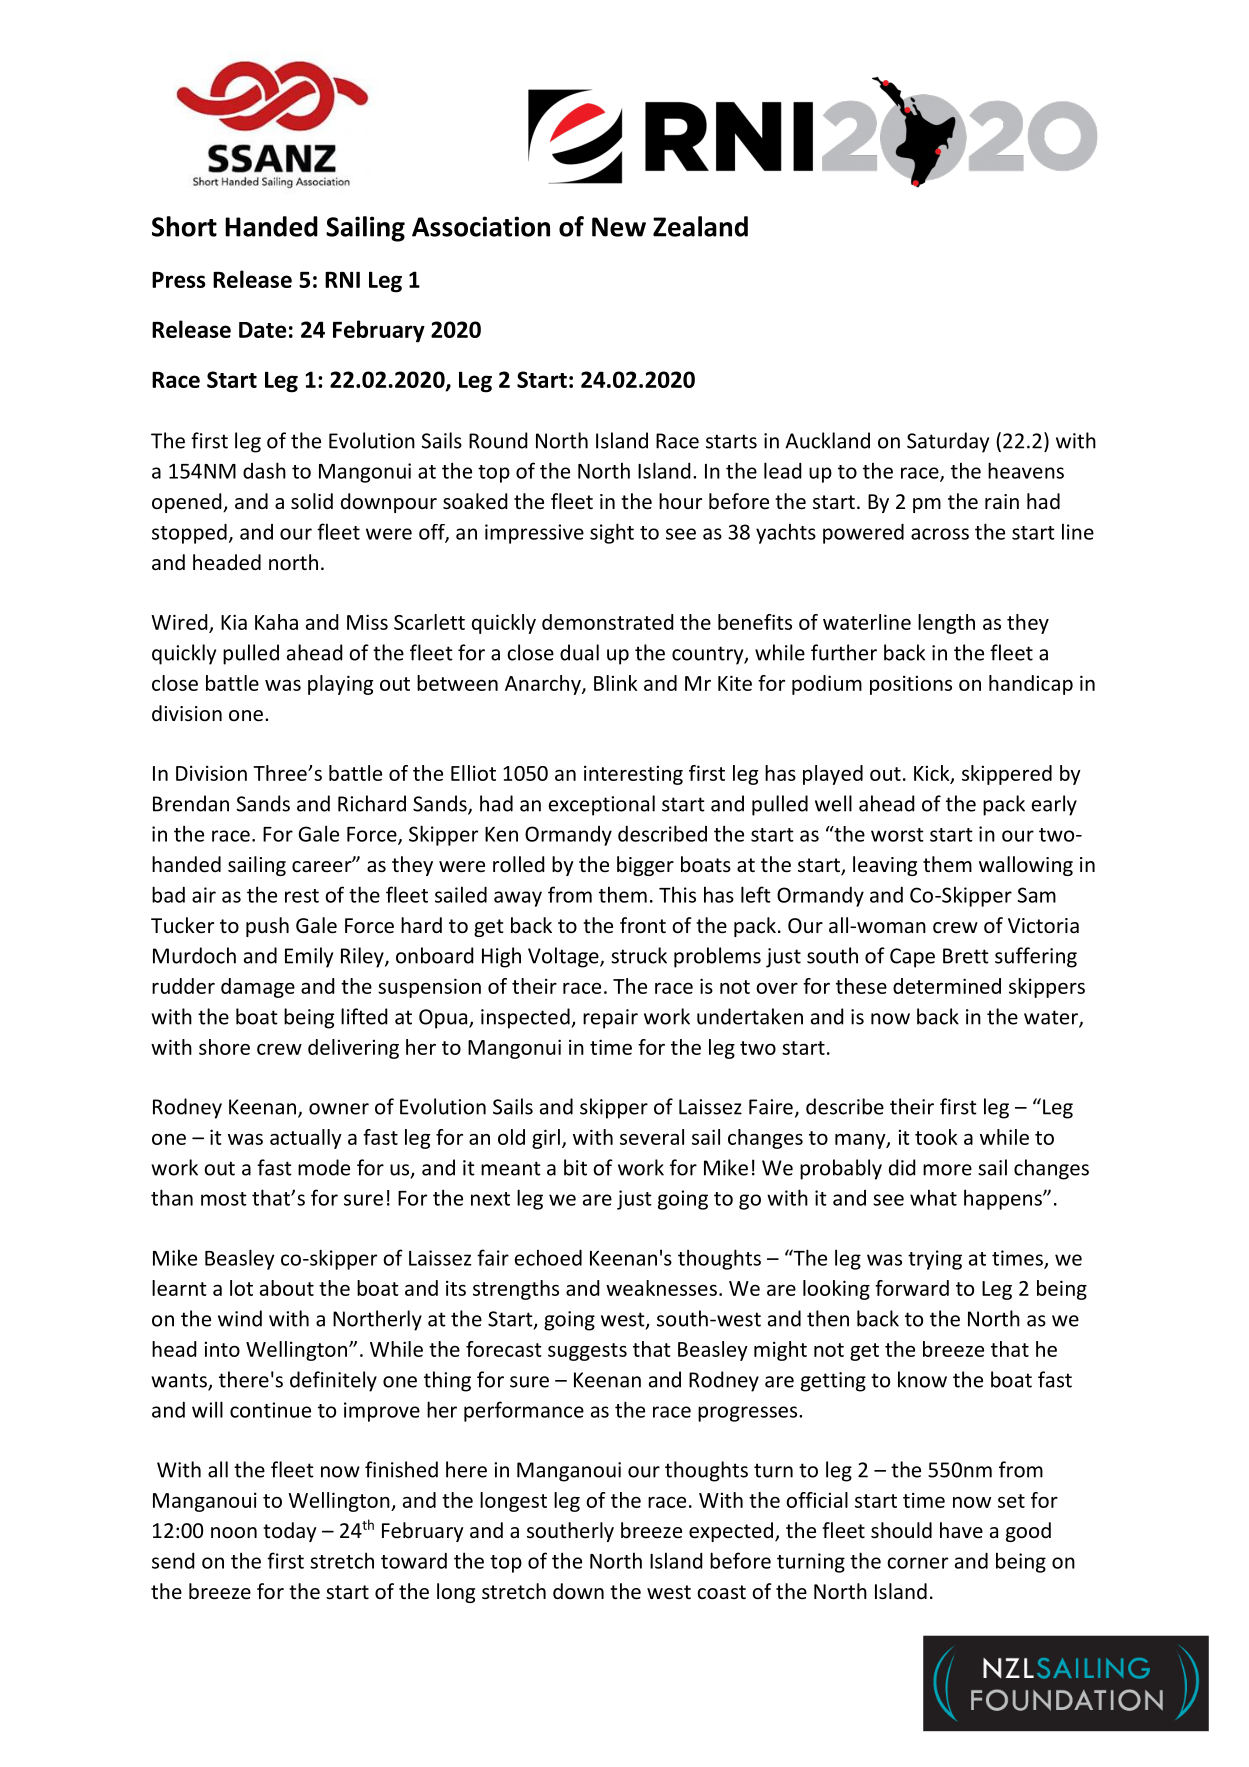  What do you see at coordinates (612, 533) in the screenshot?
I see `sight` at bounding box center [612, 533].
